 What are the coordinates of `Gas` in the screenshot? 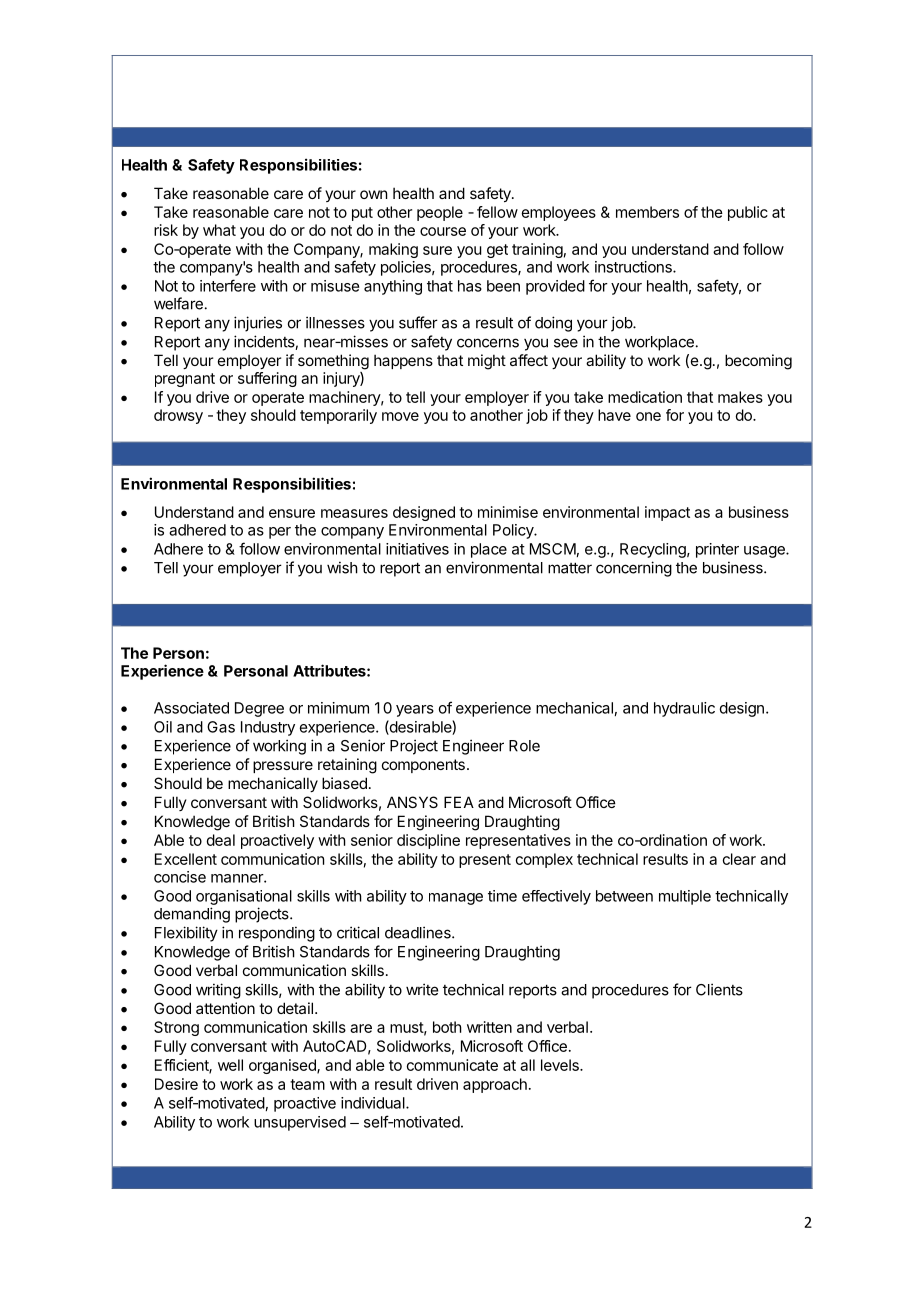 It's located at (221, 727).
